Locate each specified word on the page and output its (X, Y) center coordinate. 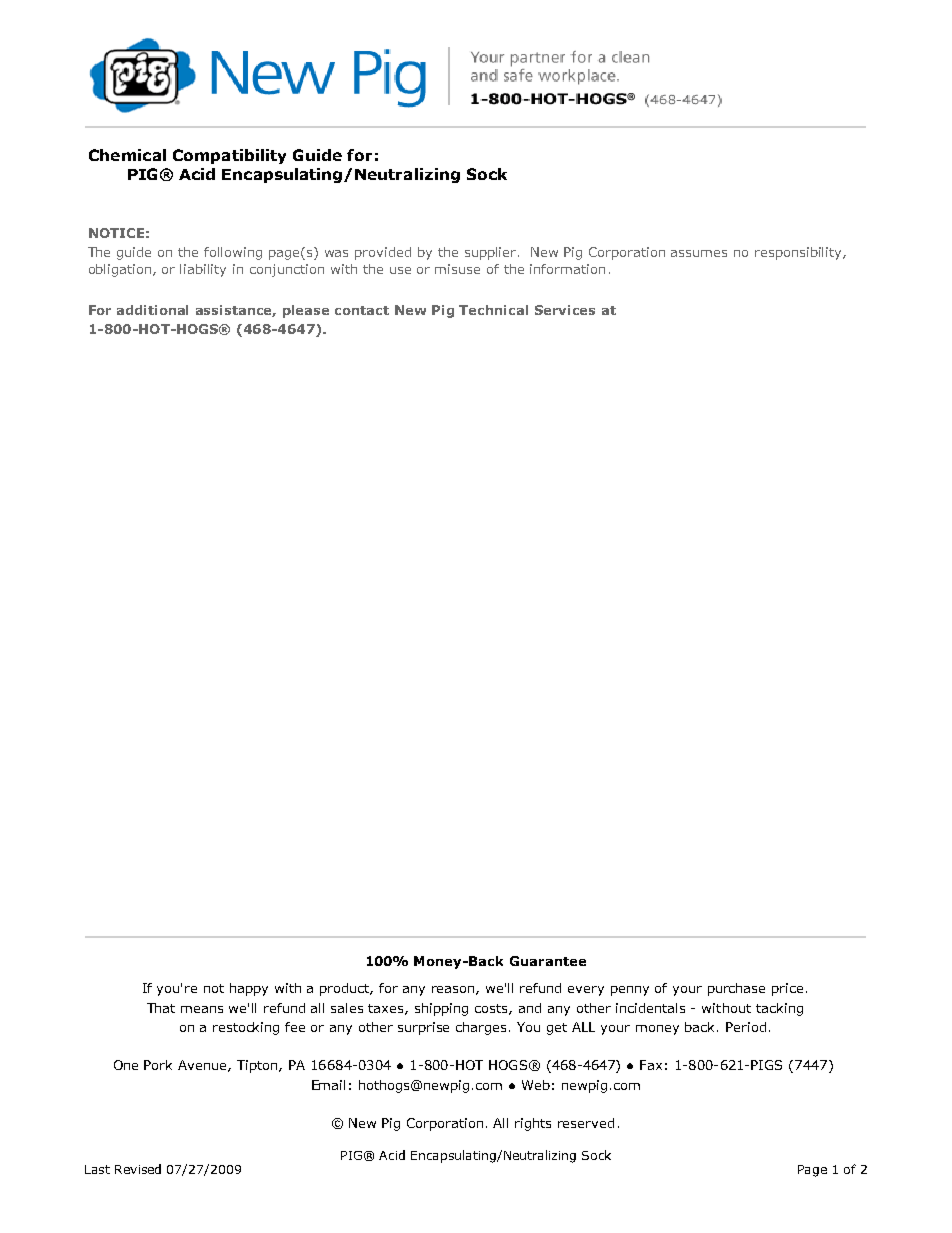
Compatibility (229, 156)
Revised (138, 1169)
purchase (736, 989)
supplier (492, 253)
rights (533, 1124)
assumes (699, 253)
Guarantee (548, 961)
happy (249, 989)
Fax (651, 1065)
